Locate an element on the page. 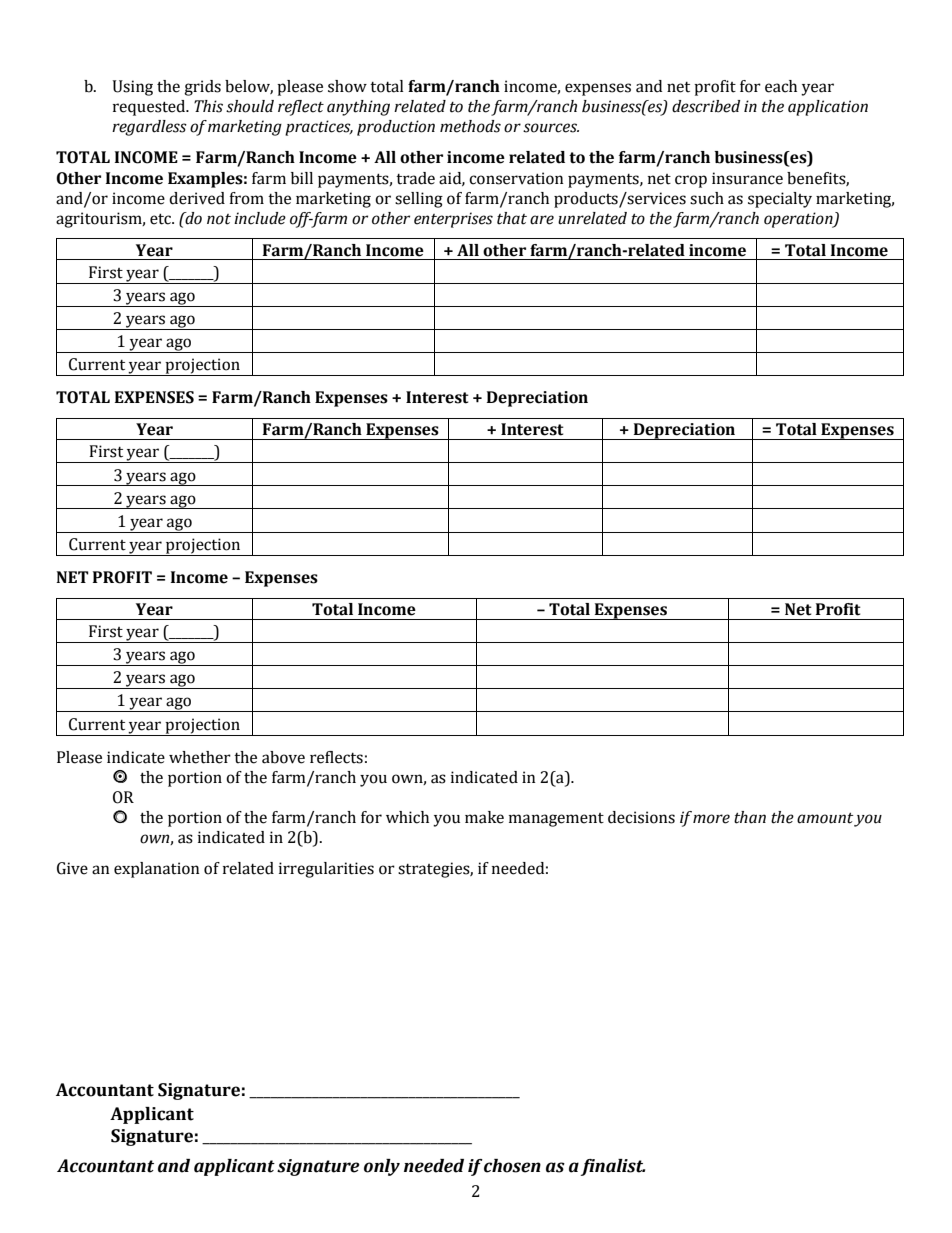 Image resolution: width=952 pixels, height=1233 pixels. only is located at coordinates (382, 1167).
